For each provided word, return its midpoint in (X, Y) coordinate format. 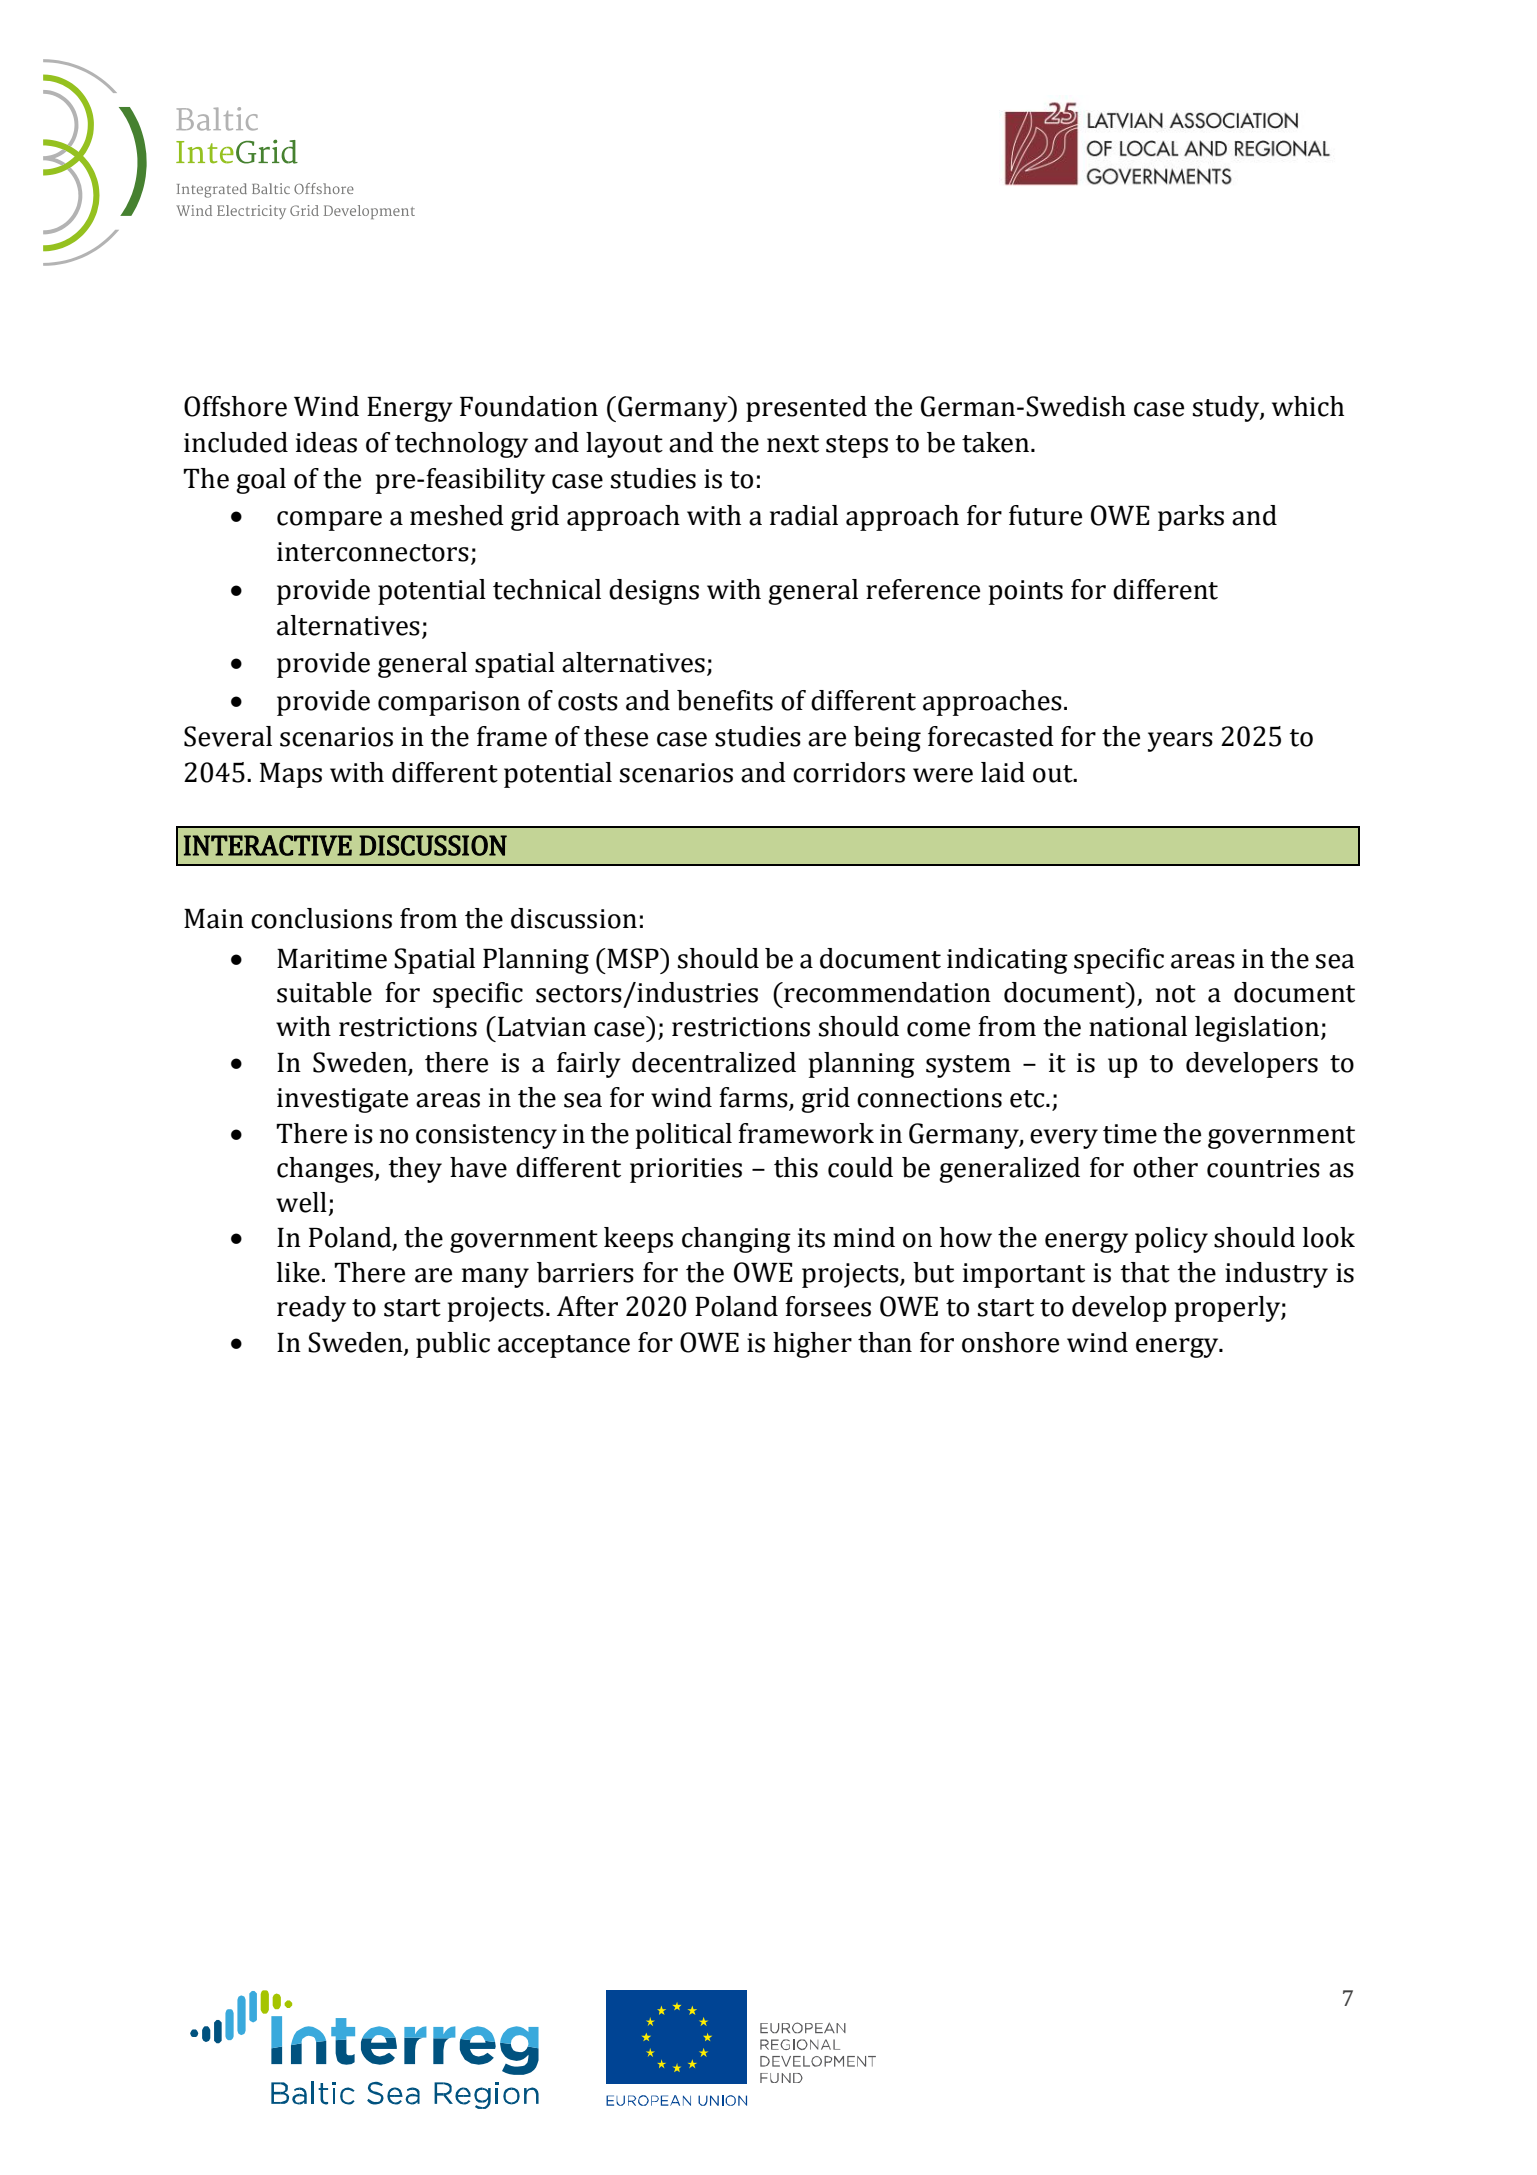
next (793, 444)
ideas (326, 442)
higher (812, 1345)
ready (311, 1309)
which (1308, 406)
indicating (1007, 961)
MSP (633, 958)
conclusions (321, 918)
